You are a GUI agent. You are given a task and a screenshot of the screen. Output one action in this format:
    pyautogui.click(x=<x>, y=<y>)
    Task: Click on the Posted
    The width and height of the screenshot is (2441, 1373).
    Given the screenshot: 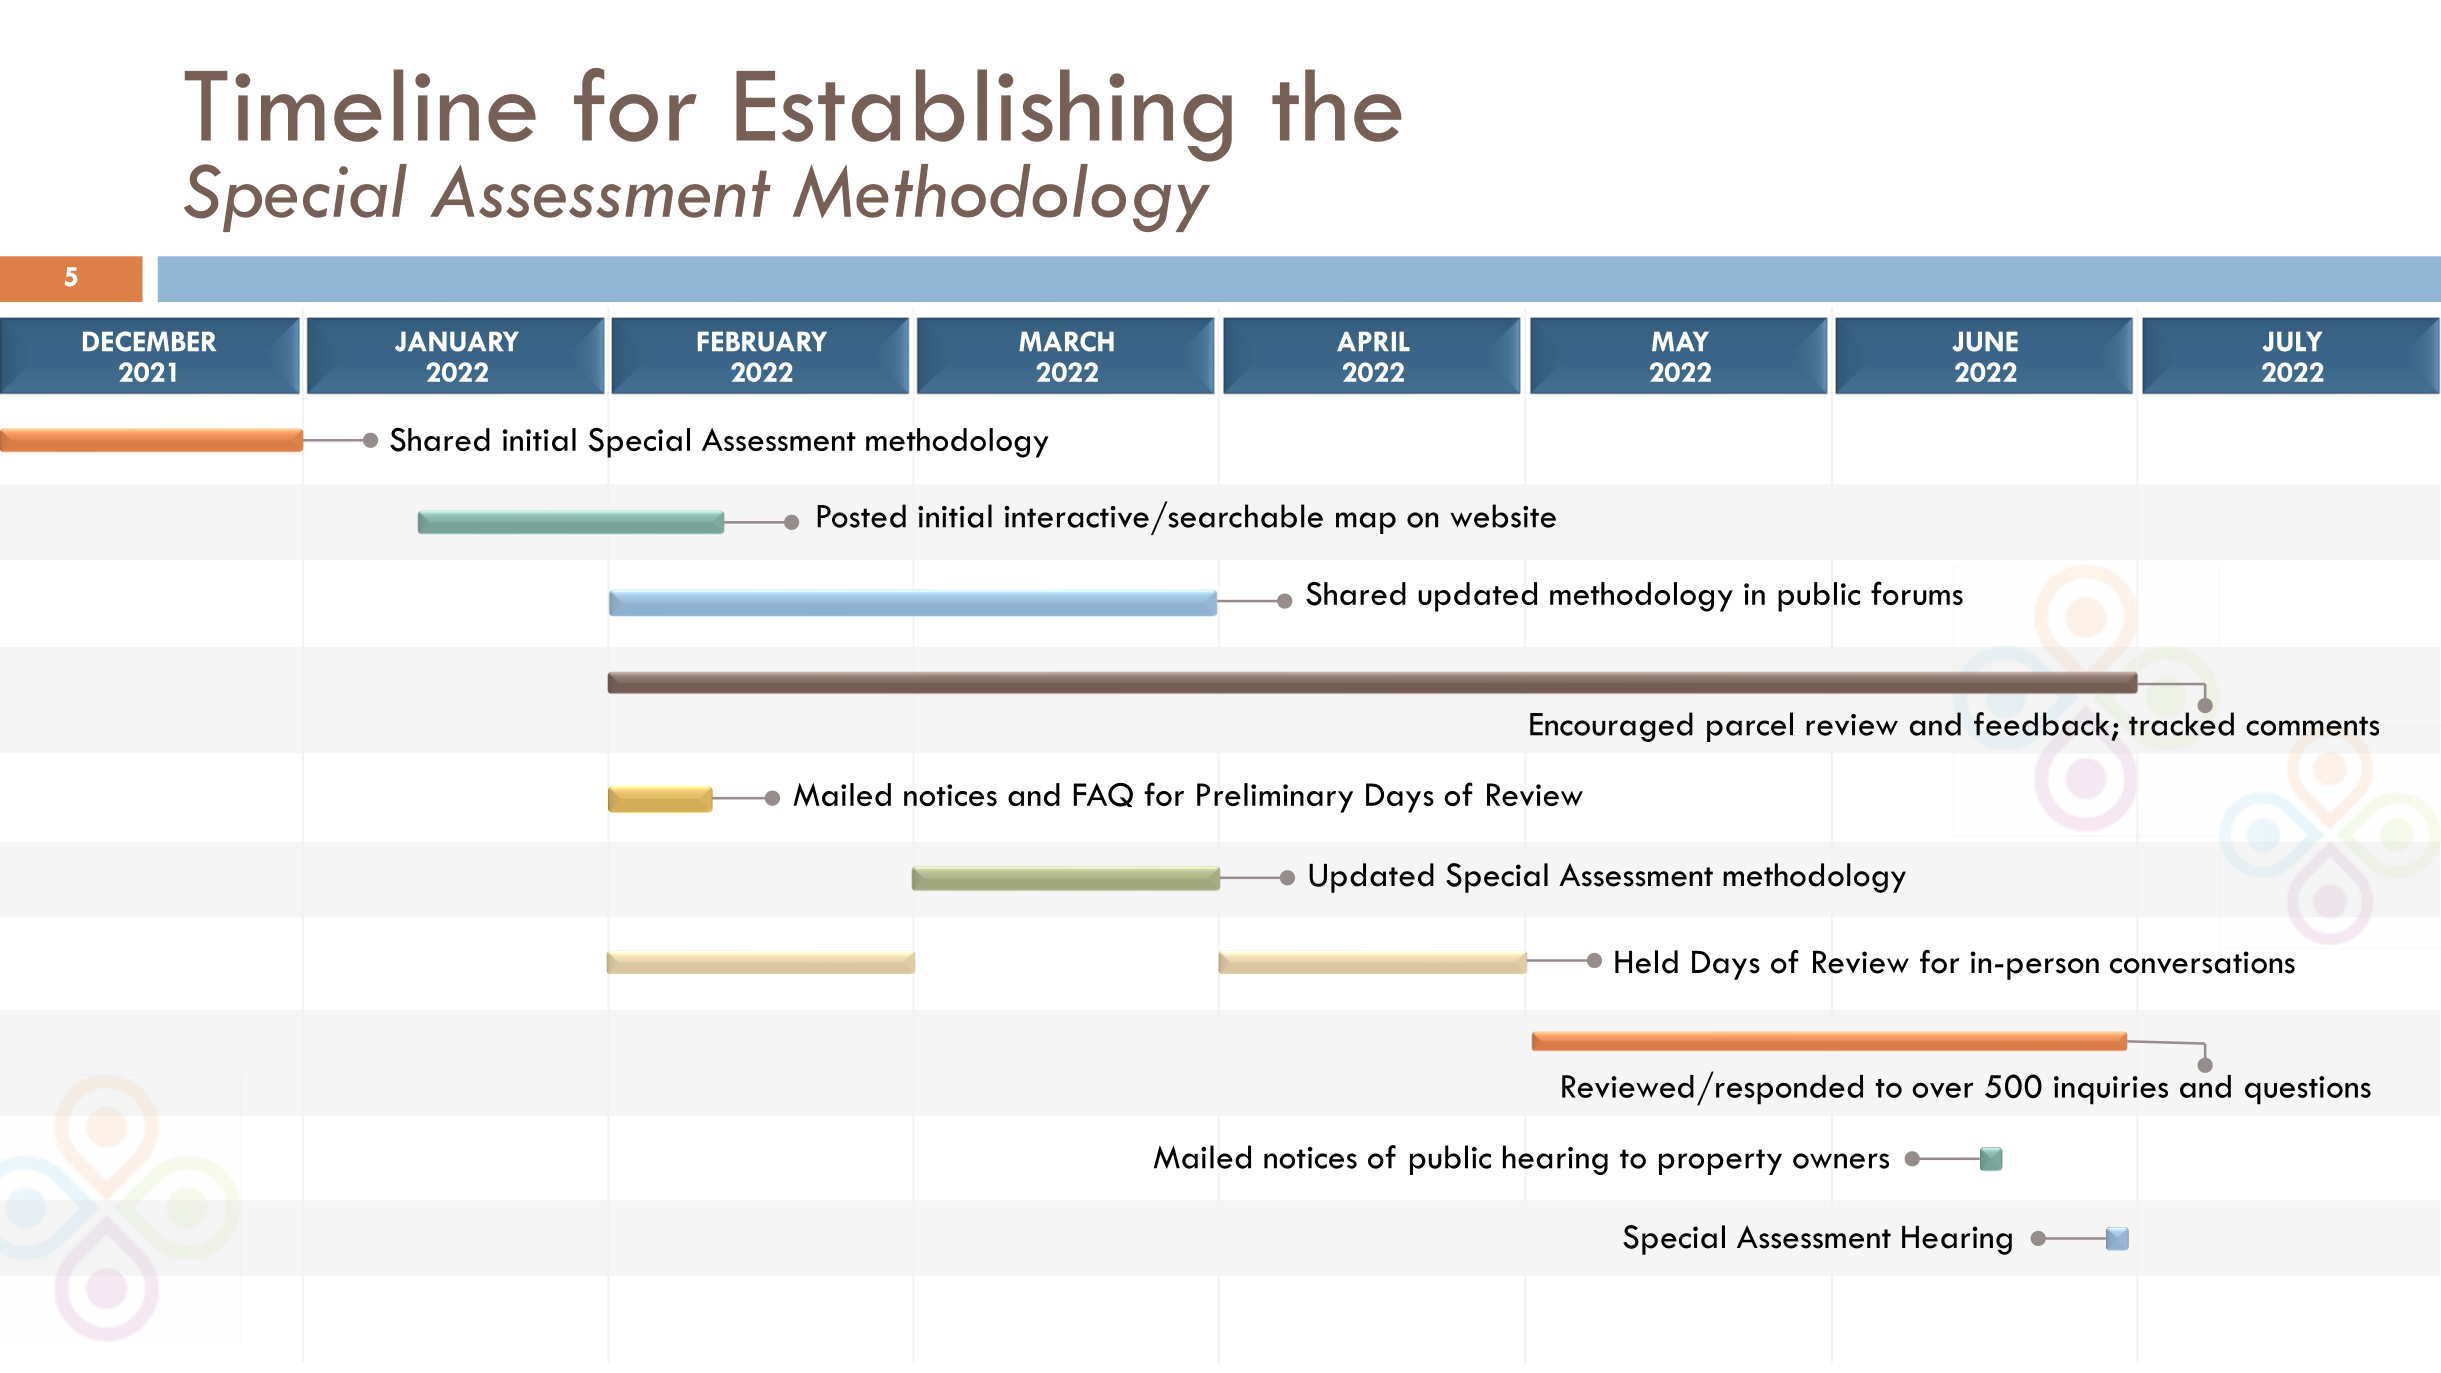 What is the action you would take?
    pyautogui.click(x=861, y=516)
